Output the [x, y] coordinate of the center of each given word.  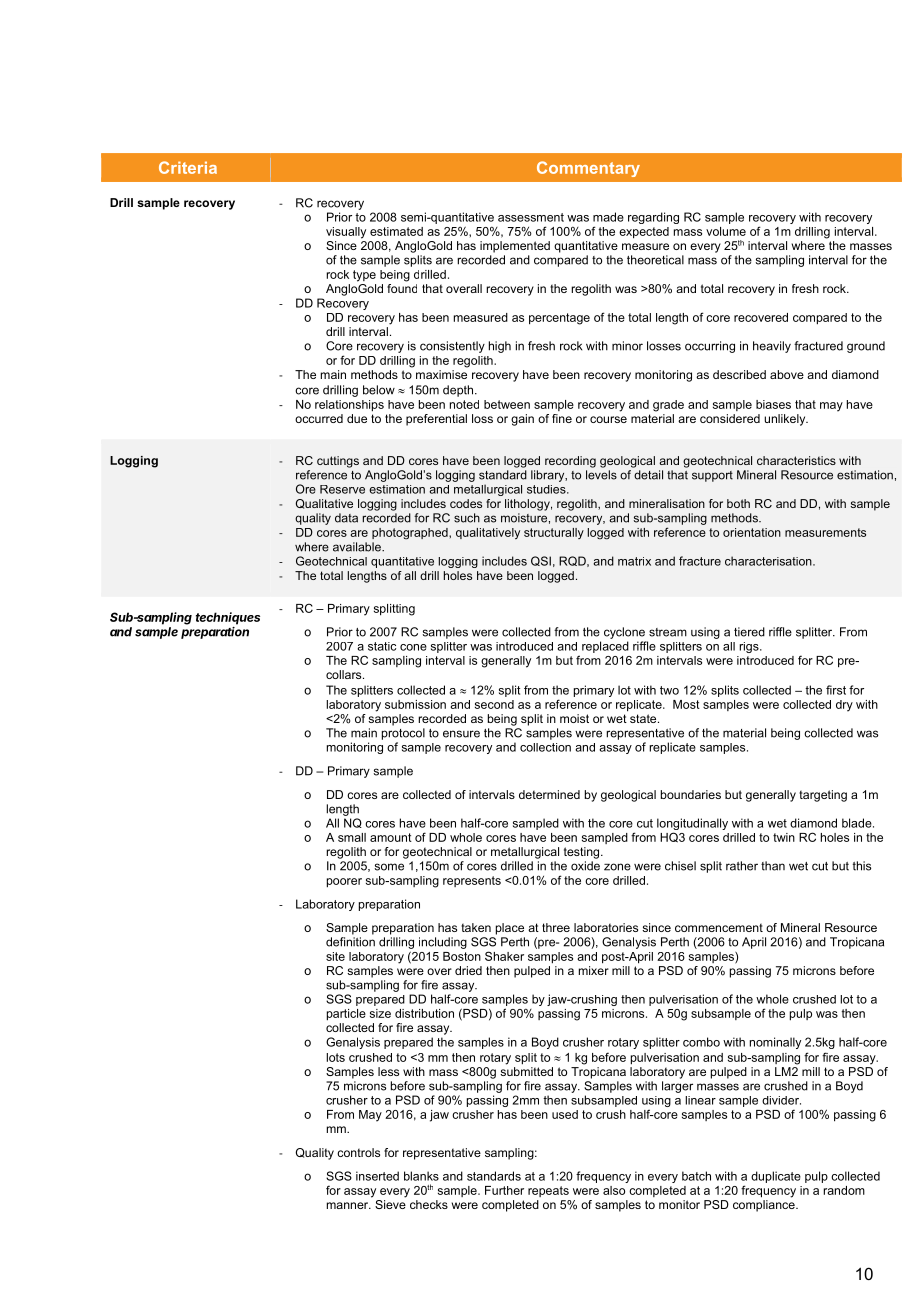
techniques [228, 618]
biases [773, 404]
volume [726, 231]
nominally [775, 1043]
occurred [319, 418]
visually [346, 233]
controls [358, 1152]
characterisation [769, 561]
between [507, 404]
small [352, 837]
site [335, 956]
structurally [554, 533]
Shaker [504, 956]
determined [549, 794]
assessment [531, 217]
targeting [823, 796]
